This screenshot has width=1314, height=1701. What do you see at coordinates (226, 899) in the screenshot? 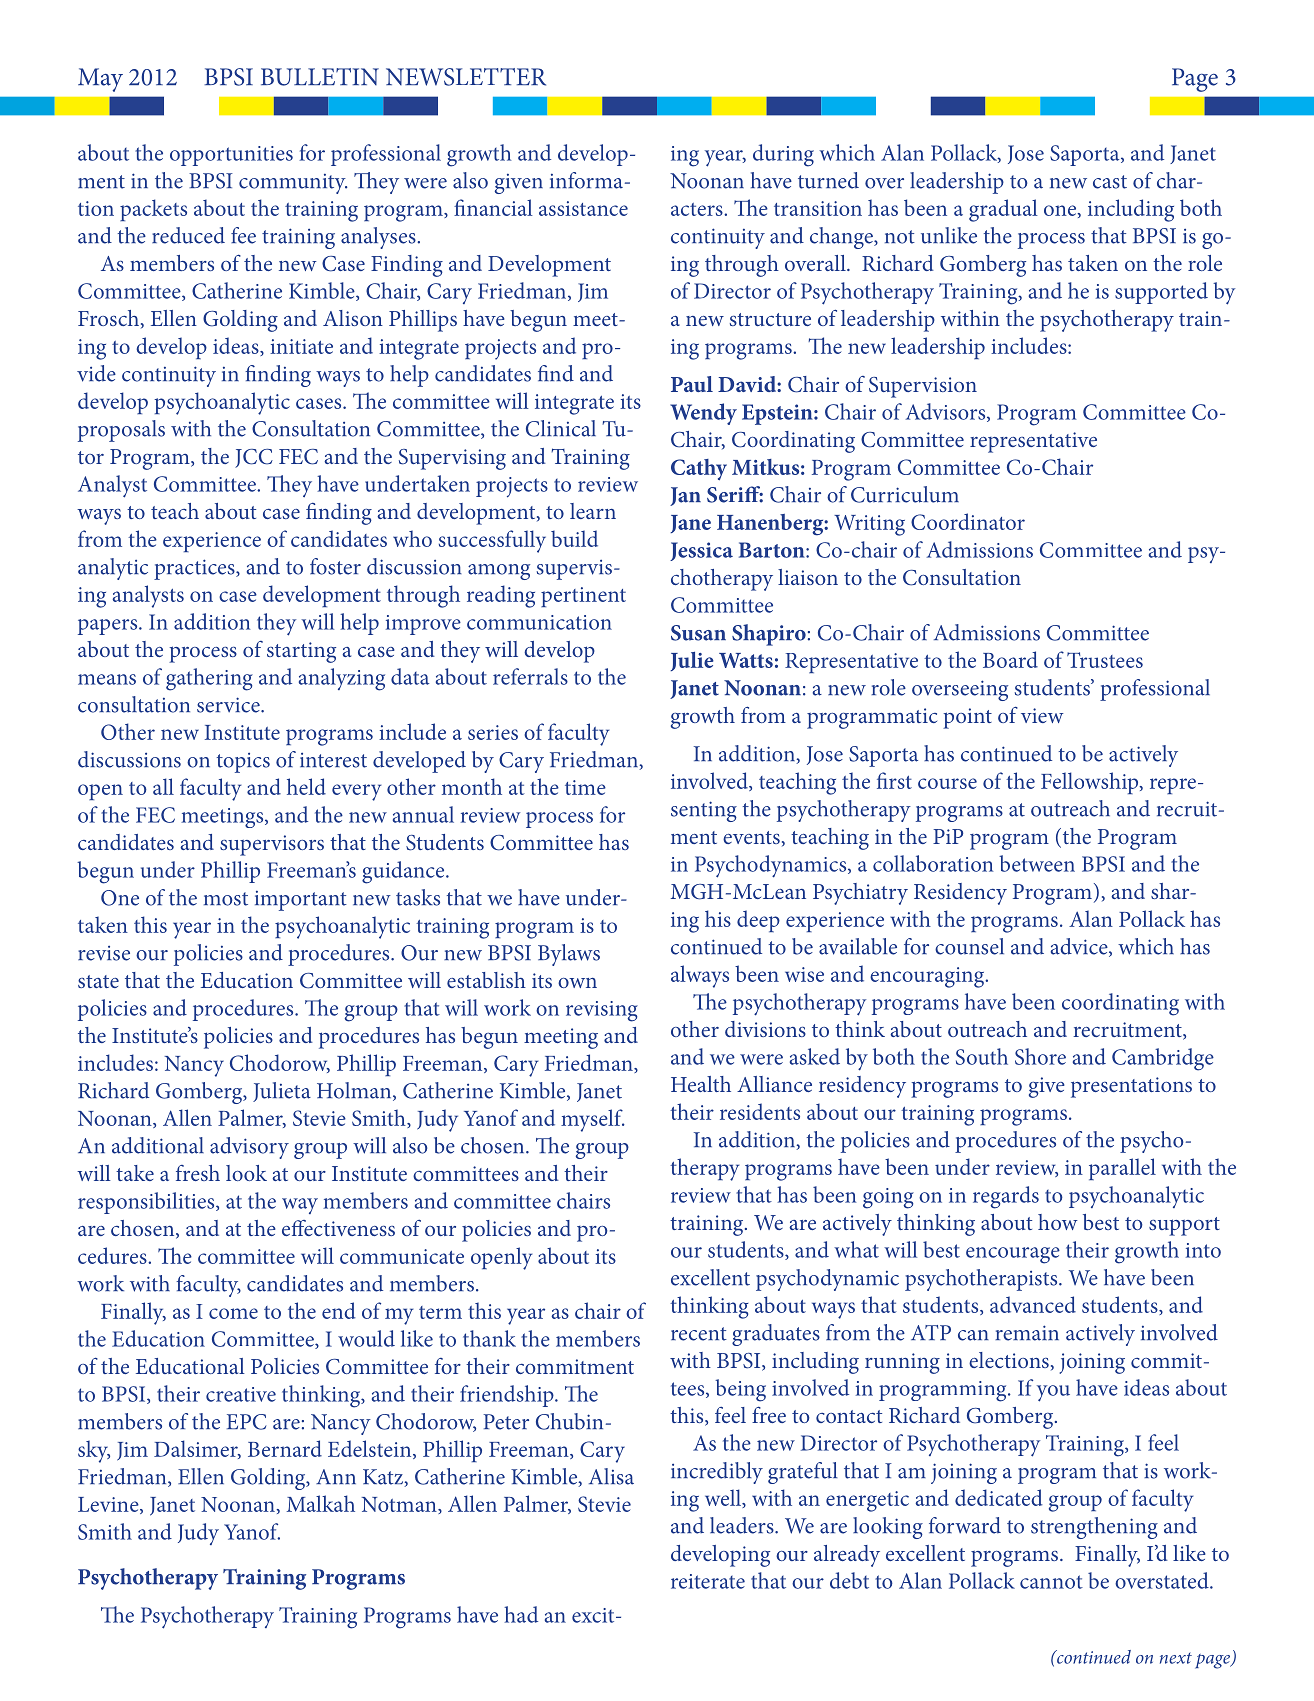
I see `most` at bounding box center [226, 899].
